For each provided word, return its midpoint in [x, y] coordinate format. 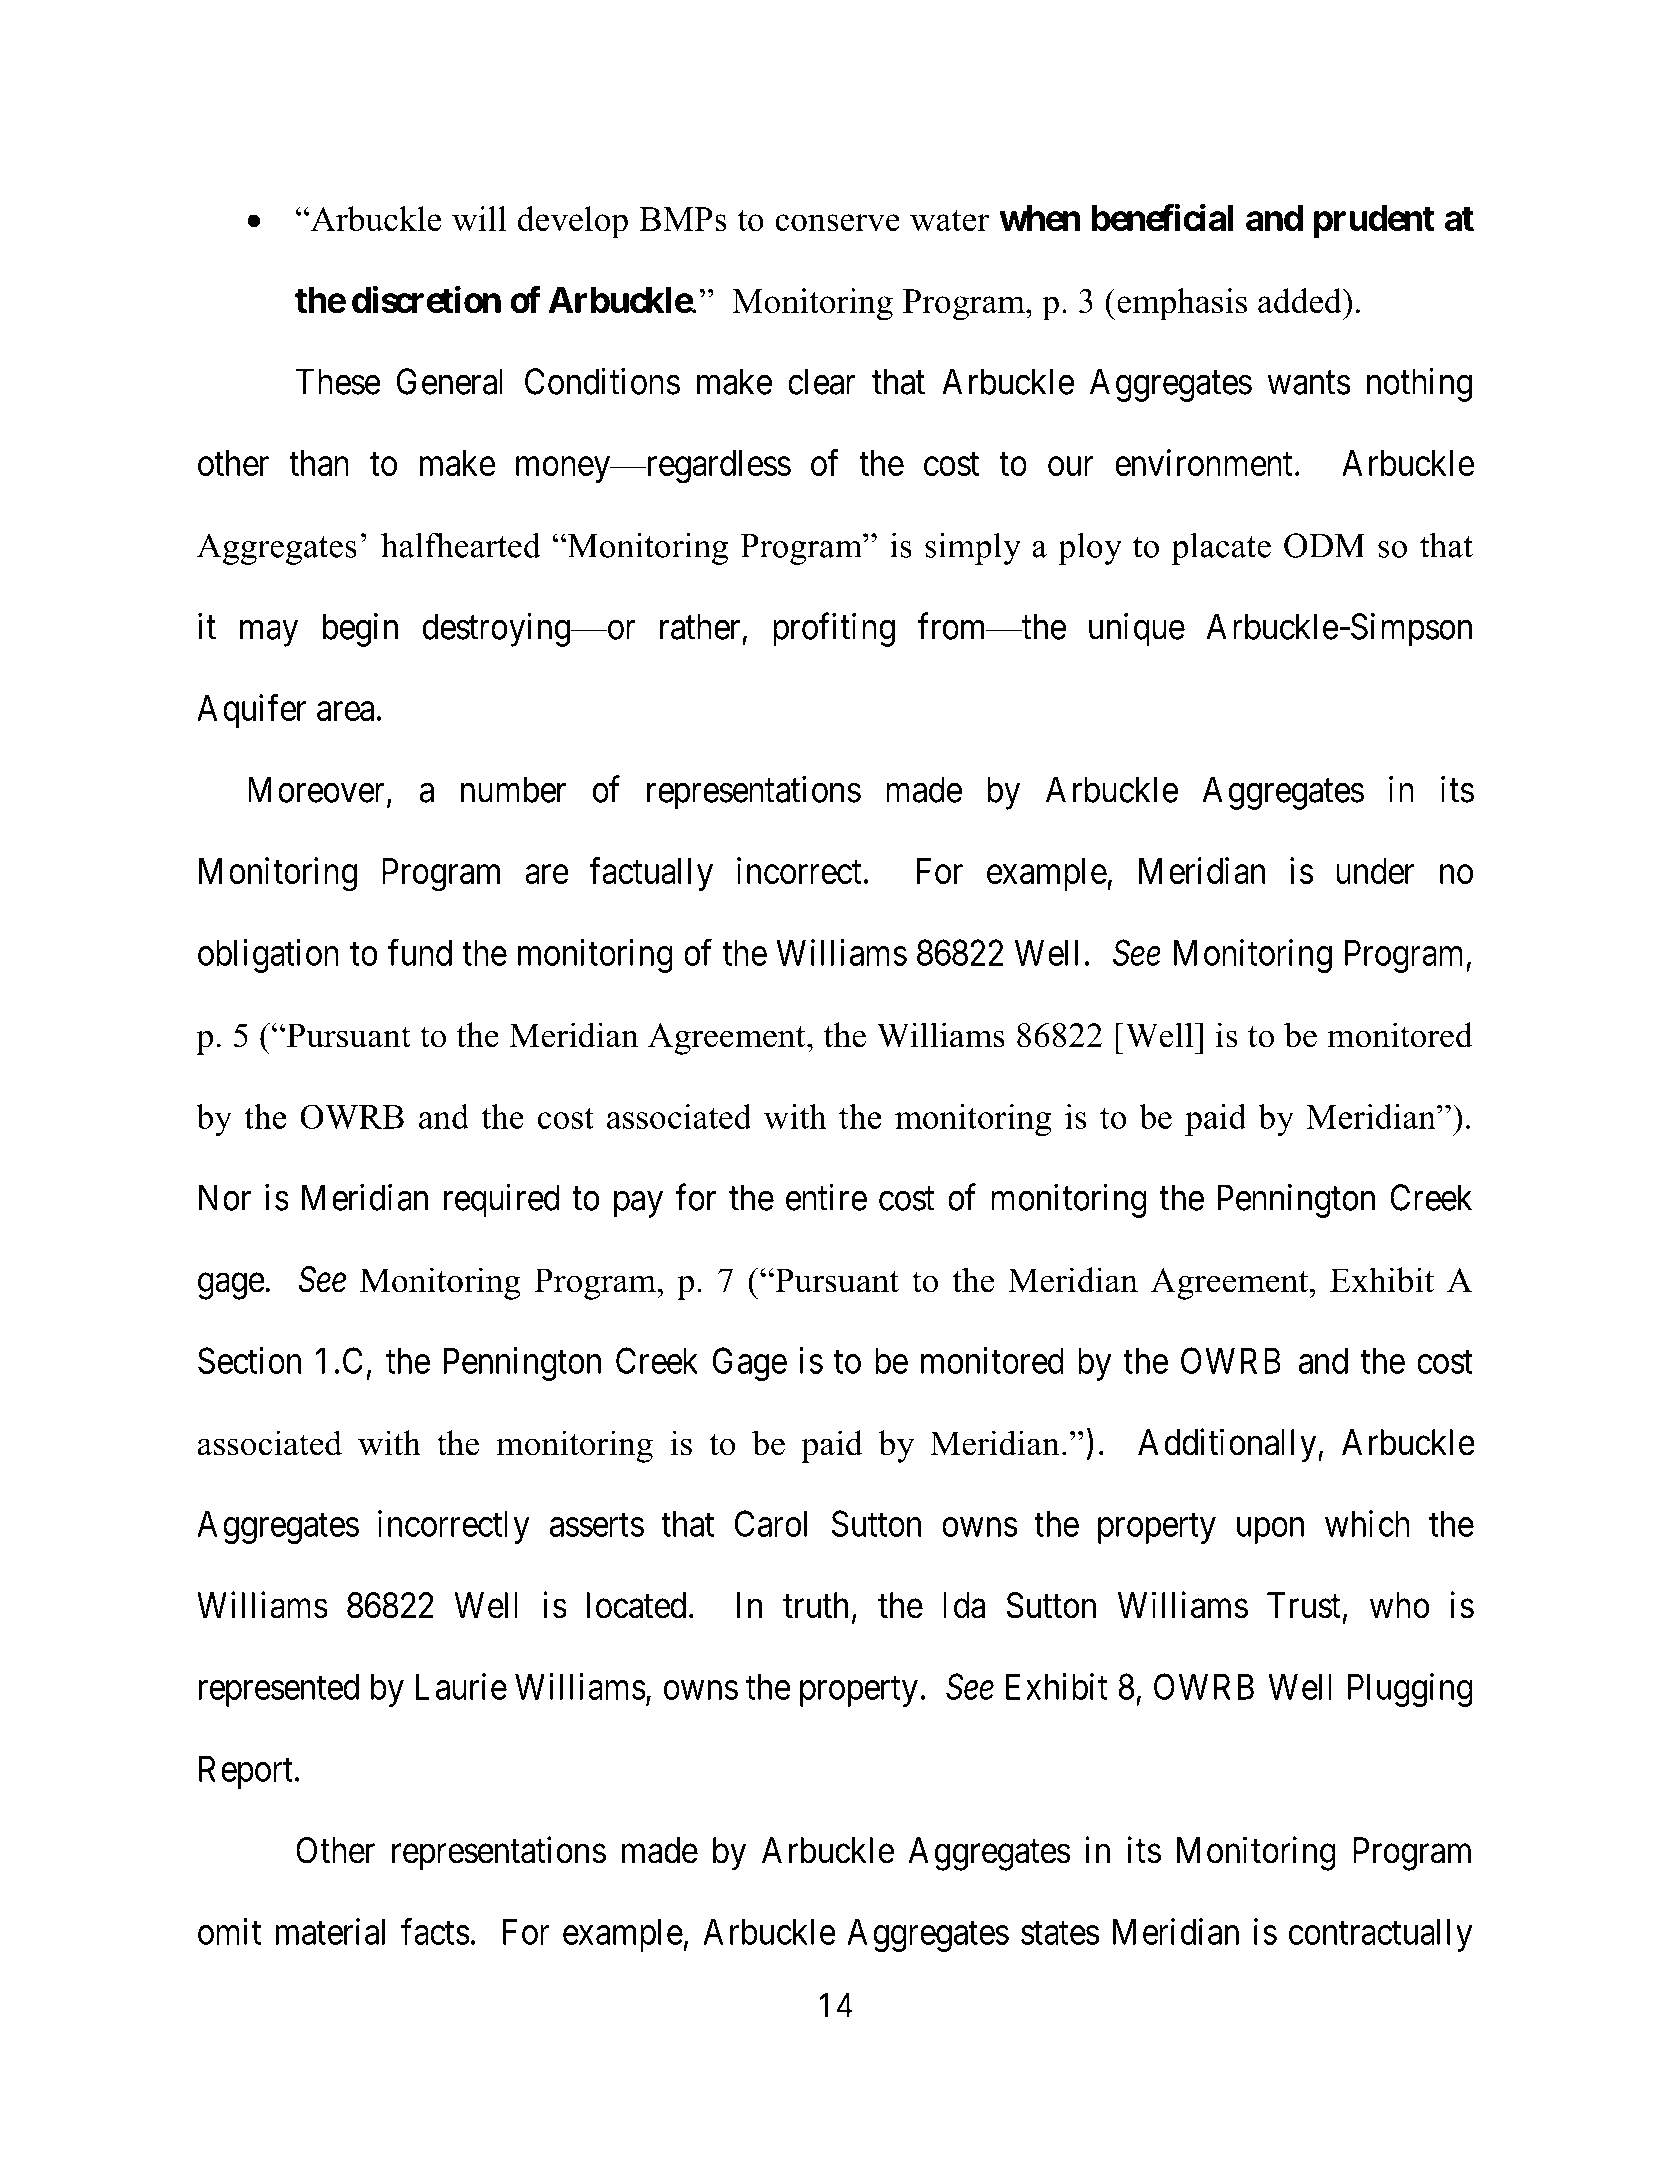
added [1301, 301]
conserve [837, 223]
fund [420, 952]
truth [815, 1605]
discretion [426, 299]
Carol [771, 1523]
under [1375, 871]
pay [638, 1205]
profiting [834, 630]
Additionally [1228, 1445]
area [345, 711]
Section [249, 1360]
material [330, 1931]
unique [1137, 630]
